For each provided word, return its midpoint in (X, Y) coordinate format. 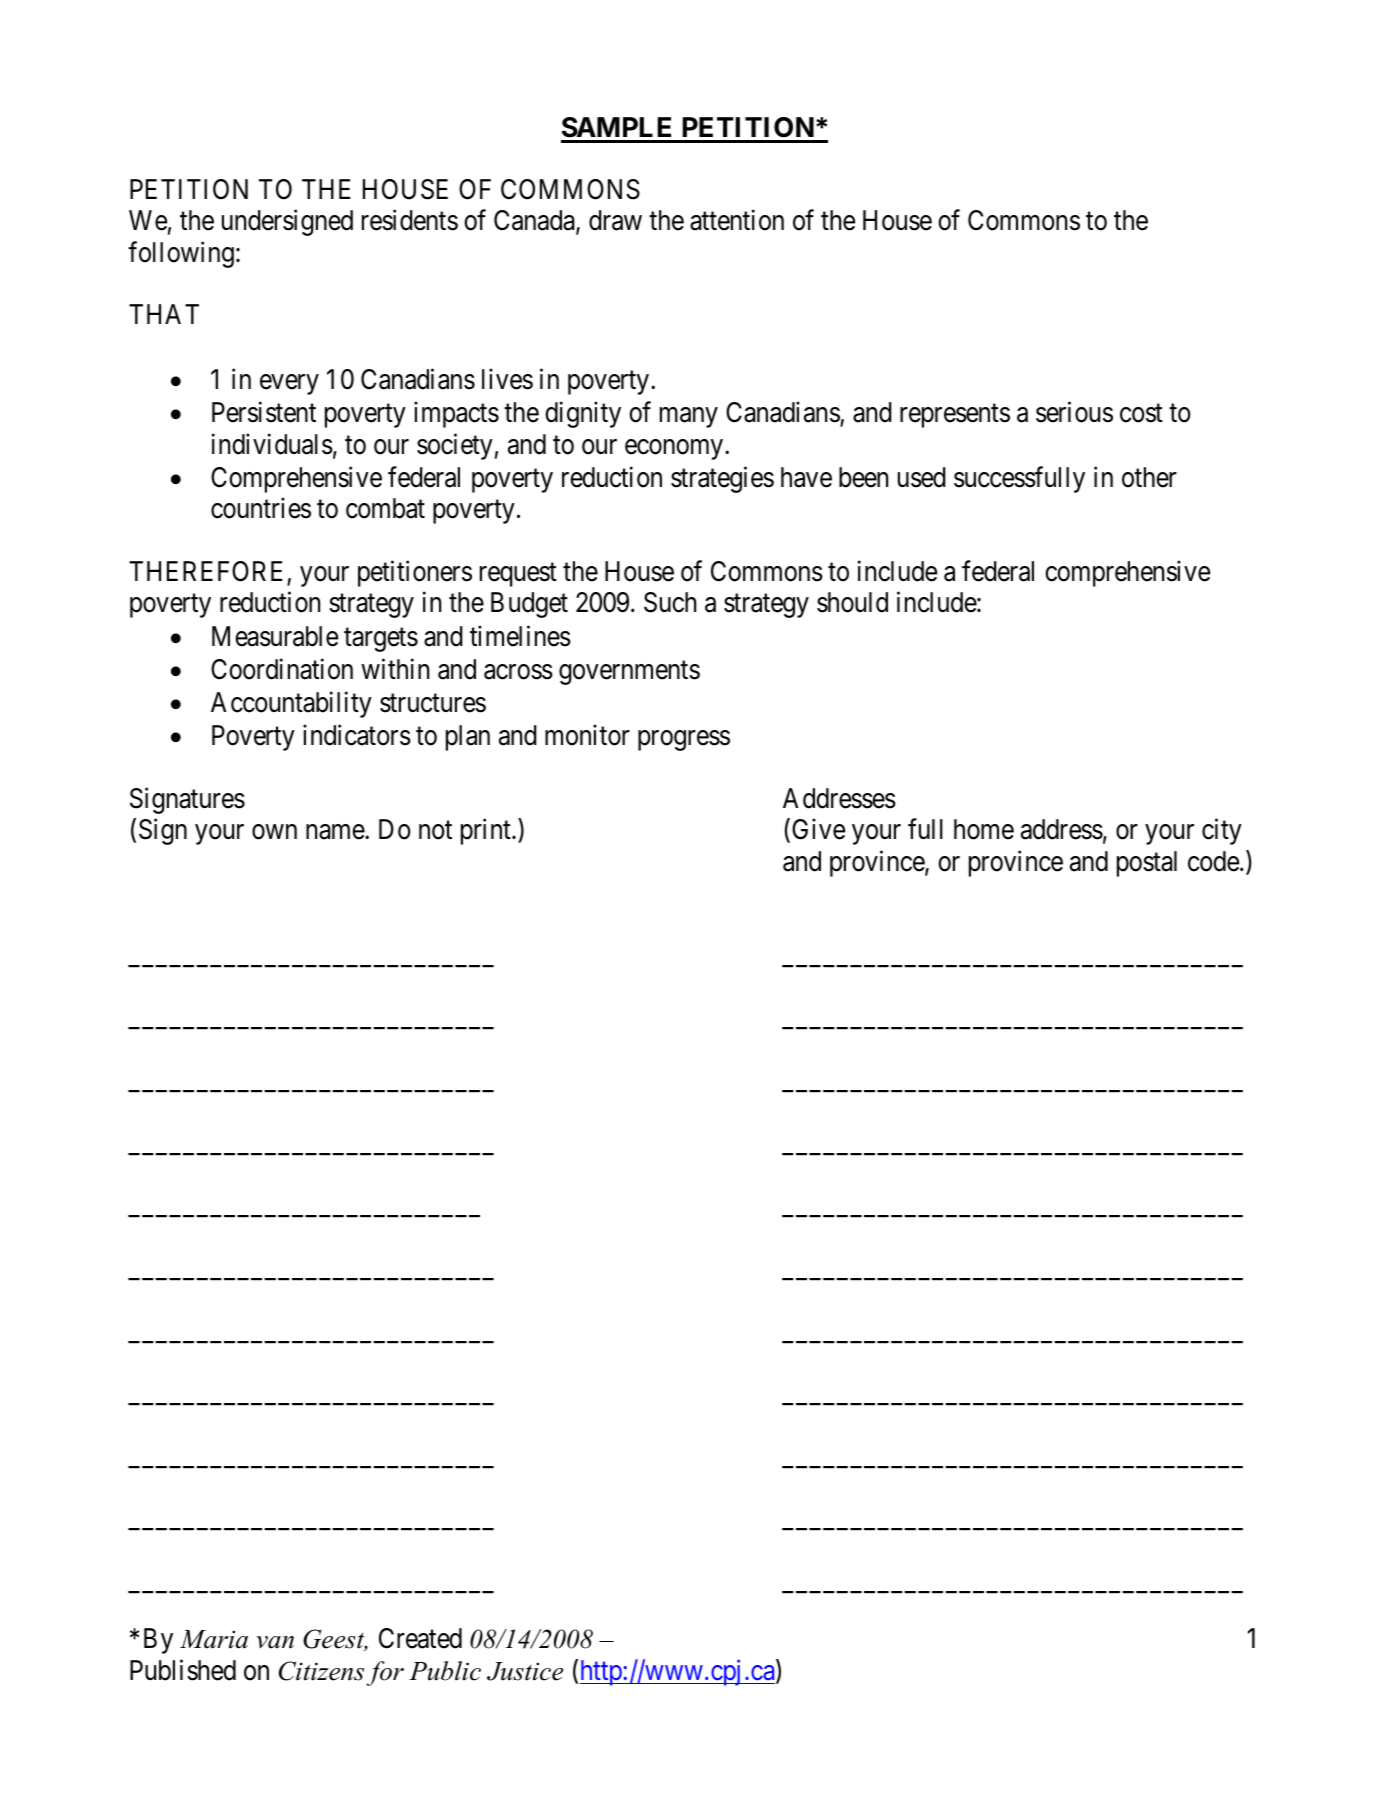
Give (818, 829)
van (275, 1642)
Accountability (291, 704)
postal (1147, 864)
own (274, 832)
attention (737, 220)
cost (1141, 414)
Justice (525, 1671)
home (984, 829)
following (181, 254)
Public (445, 1671)
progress (684, 741)
